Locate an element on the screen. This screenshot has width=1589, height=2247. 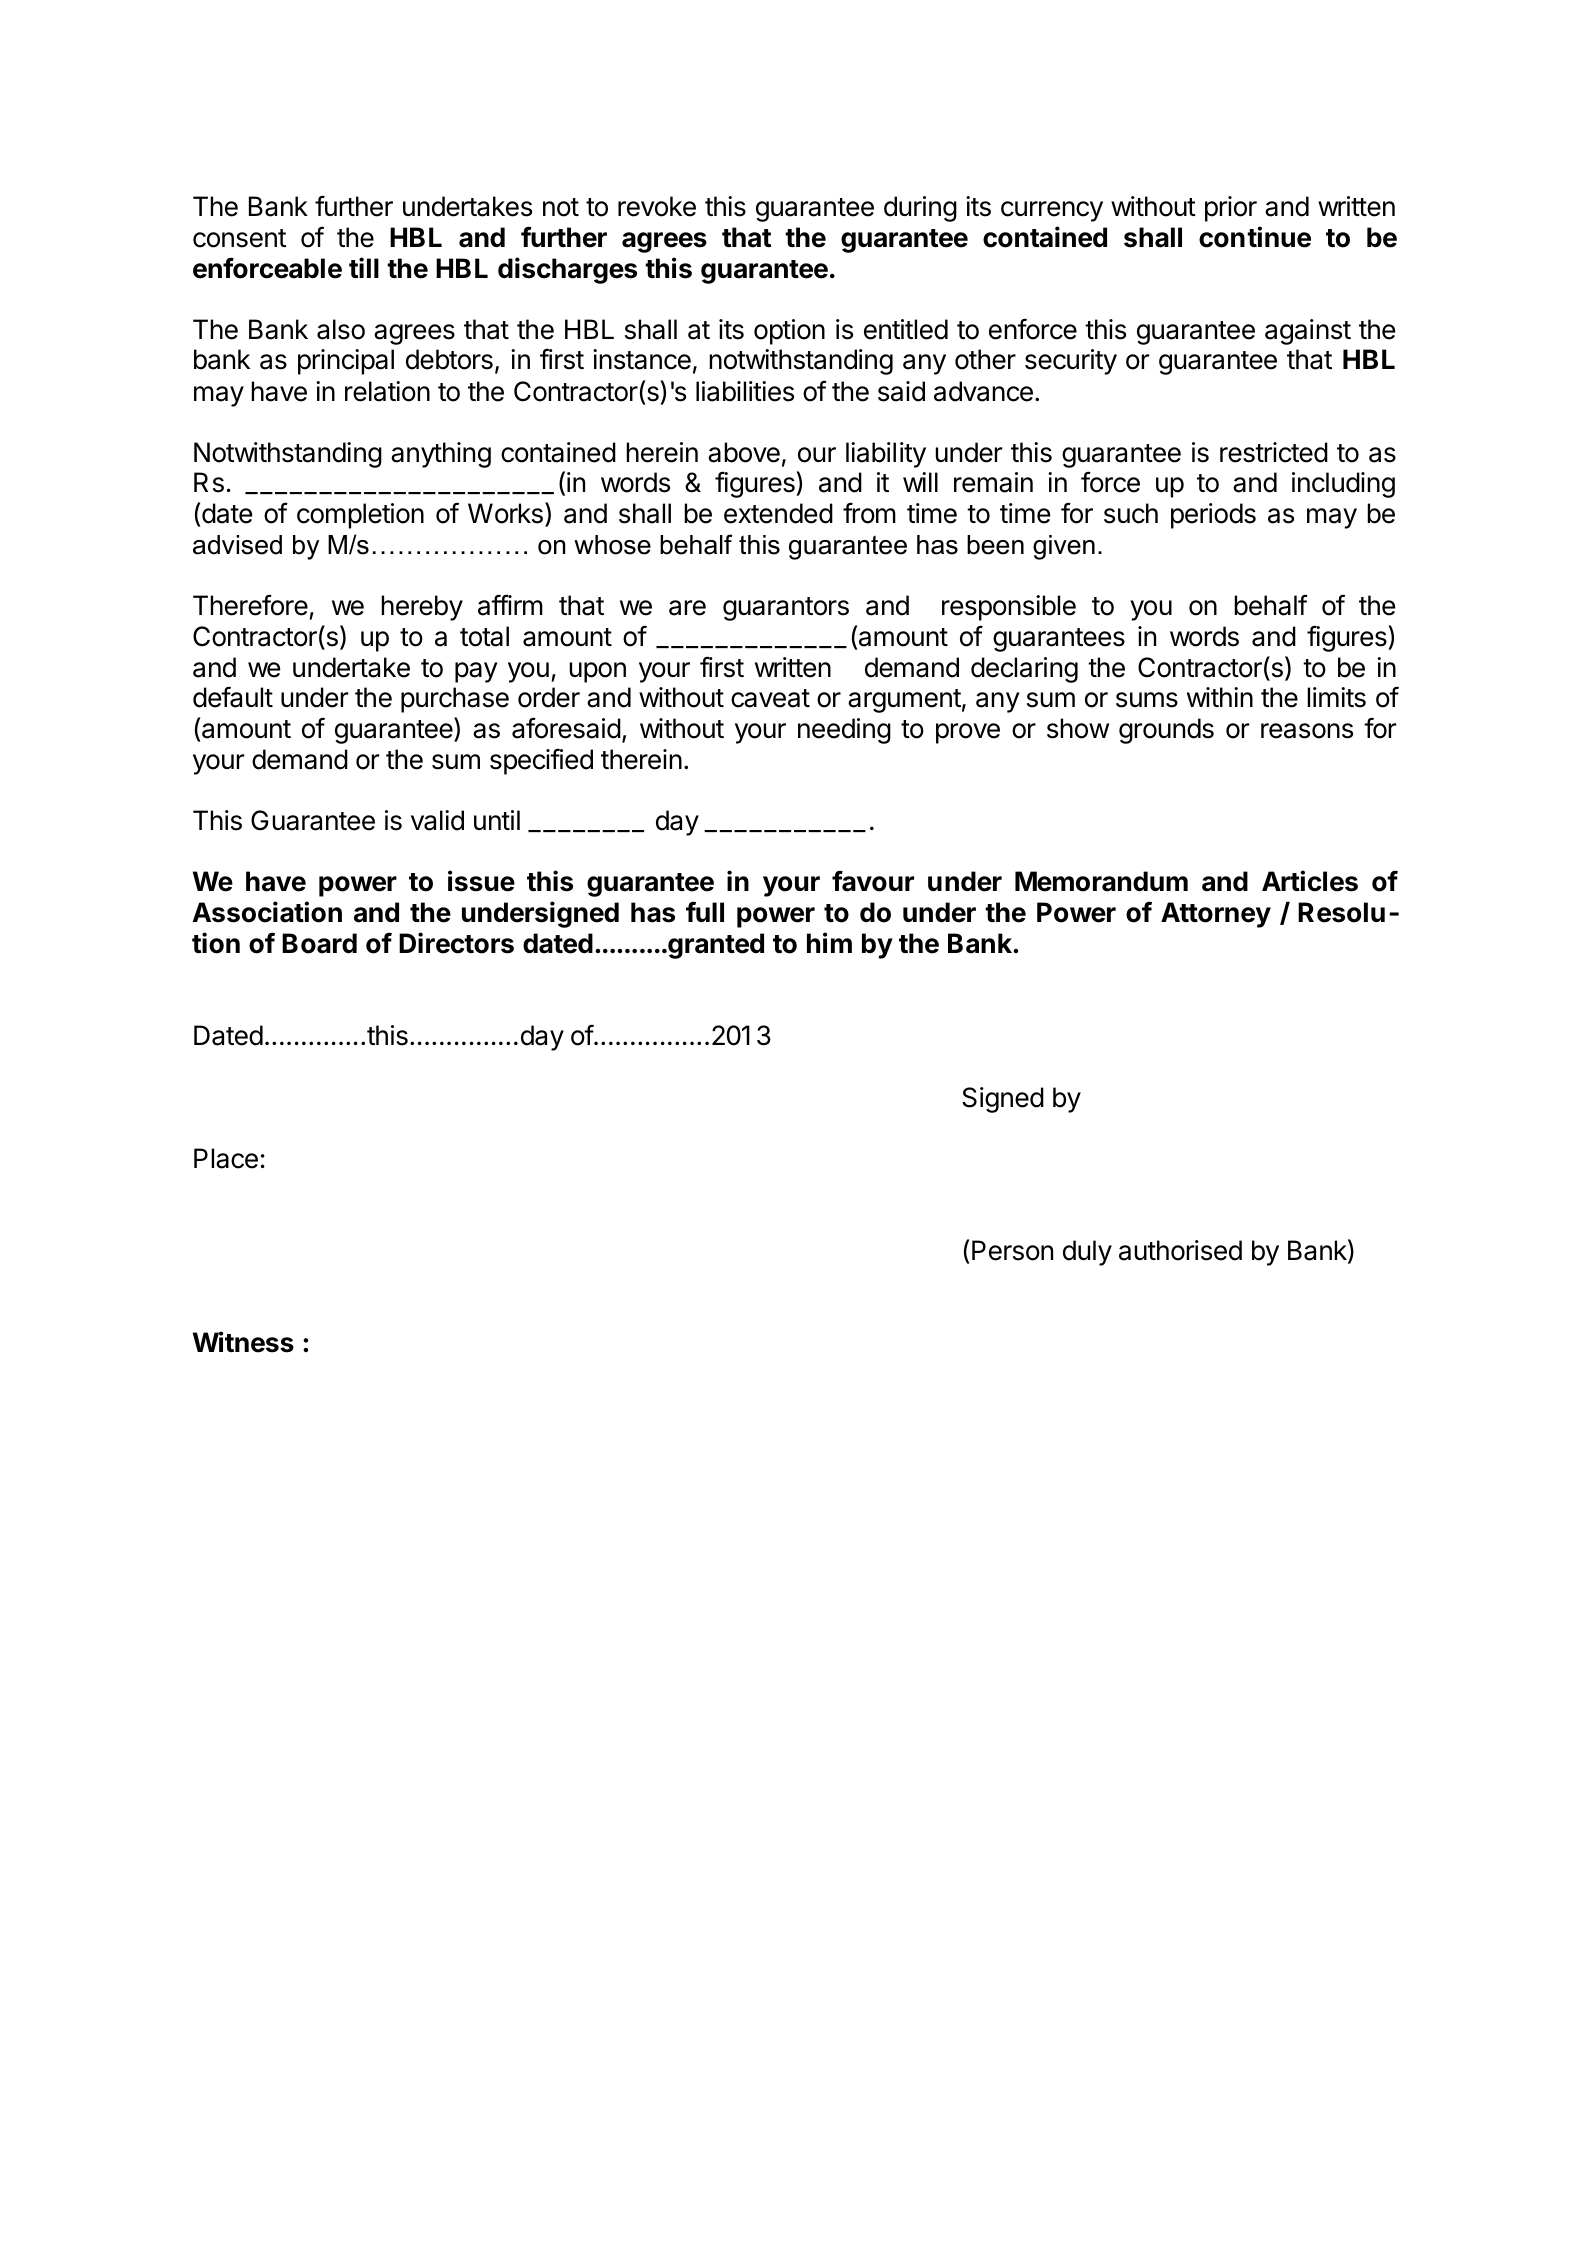
anything is located at coordinates (441, 455).
